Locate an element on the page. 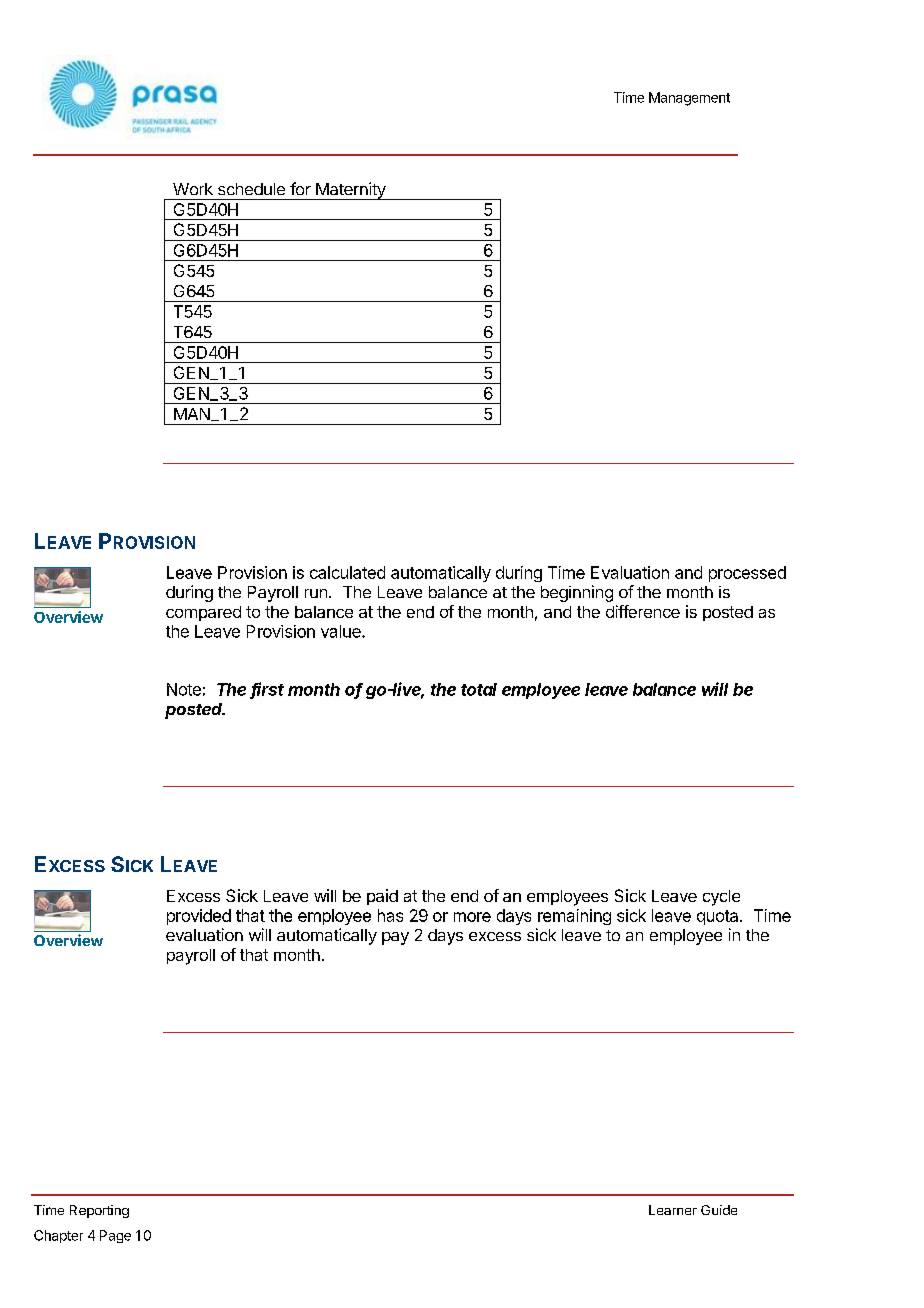  processed is located at coordinates (747, 574).
